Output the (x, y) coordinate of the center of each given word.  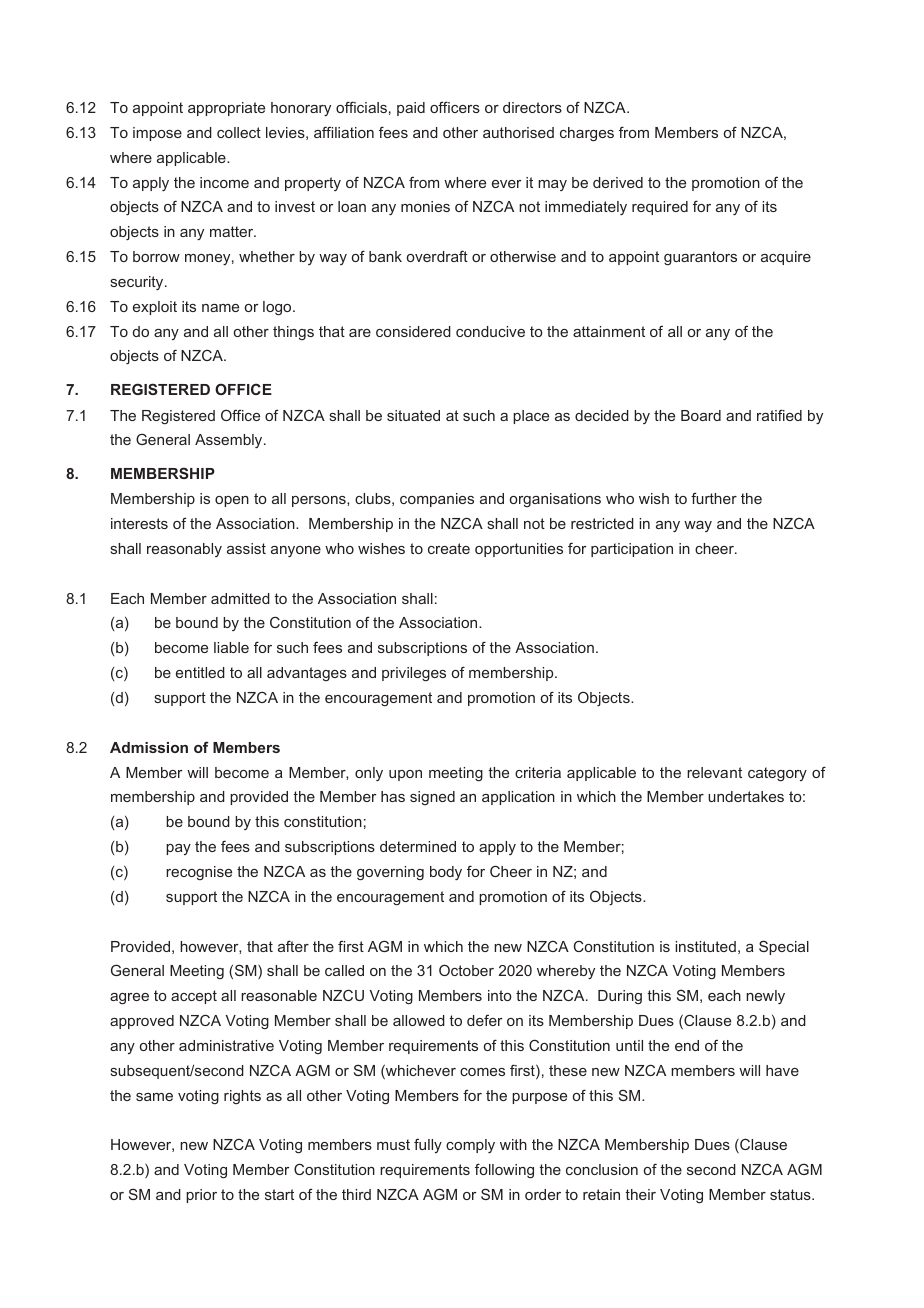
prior (201, 1196)
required (660, 208)
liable (231, 647)
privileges (414, 674)
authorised (518, 132)
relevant (714, 772)
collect (239, 132)
